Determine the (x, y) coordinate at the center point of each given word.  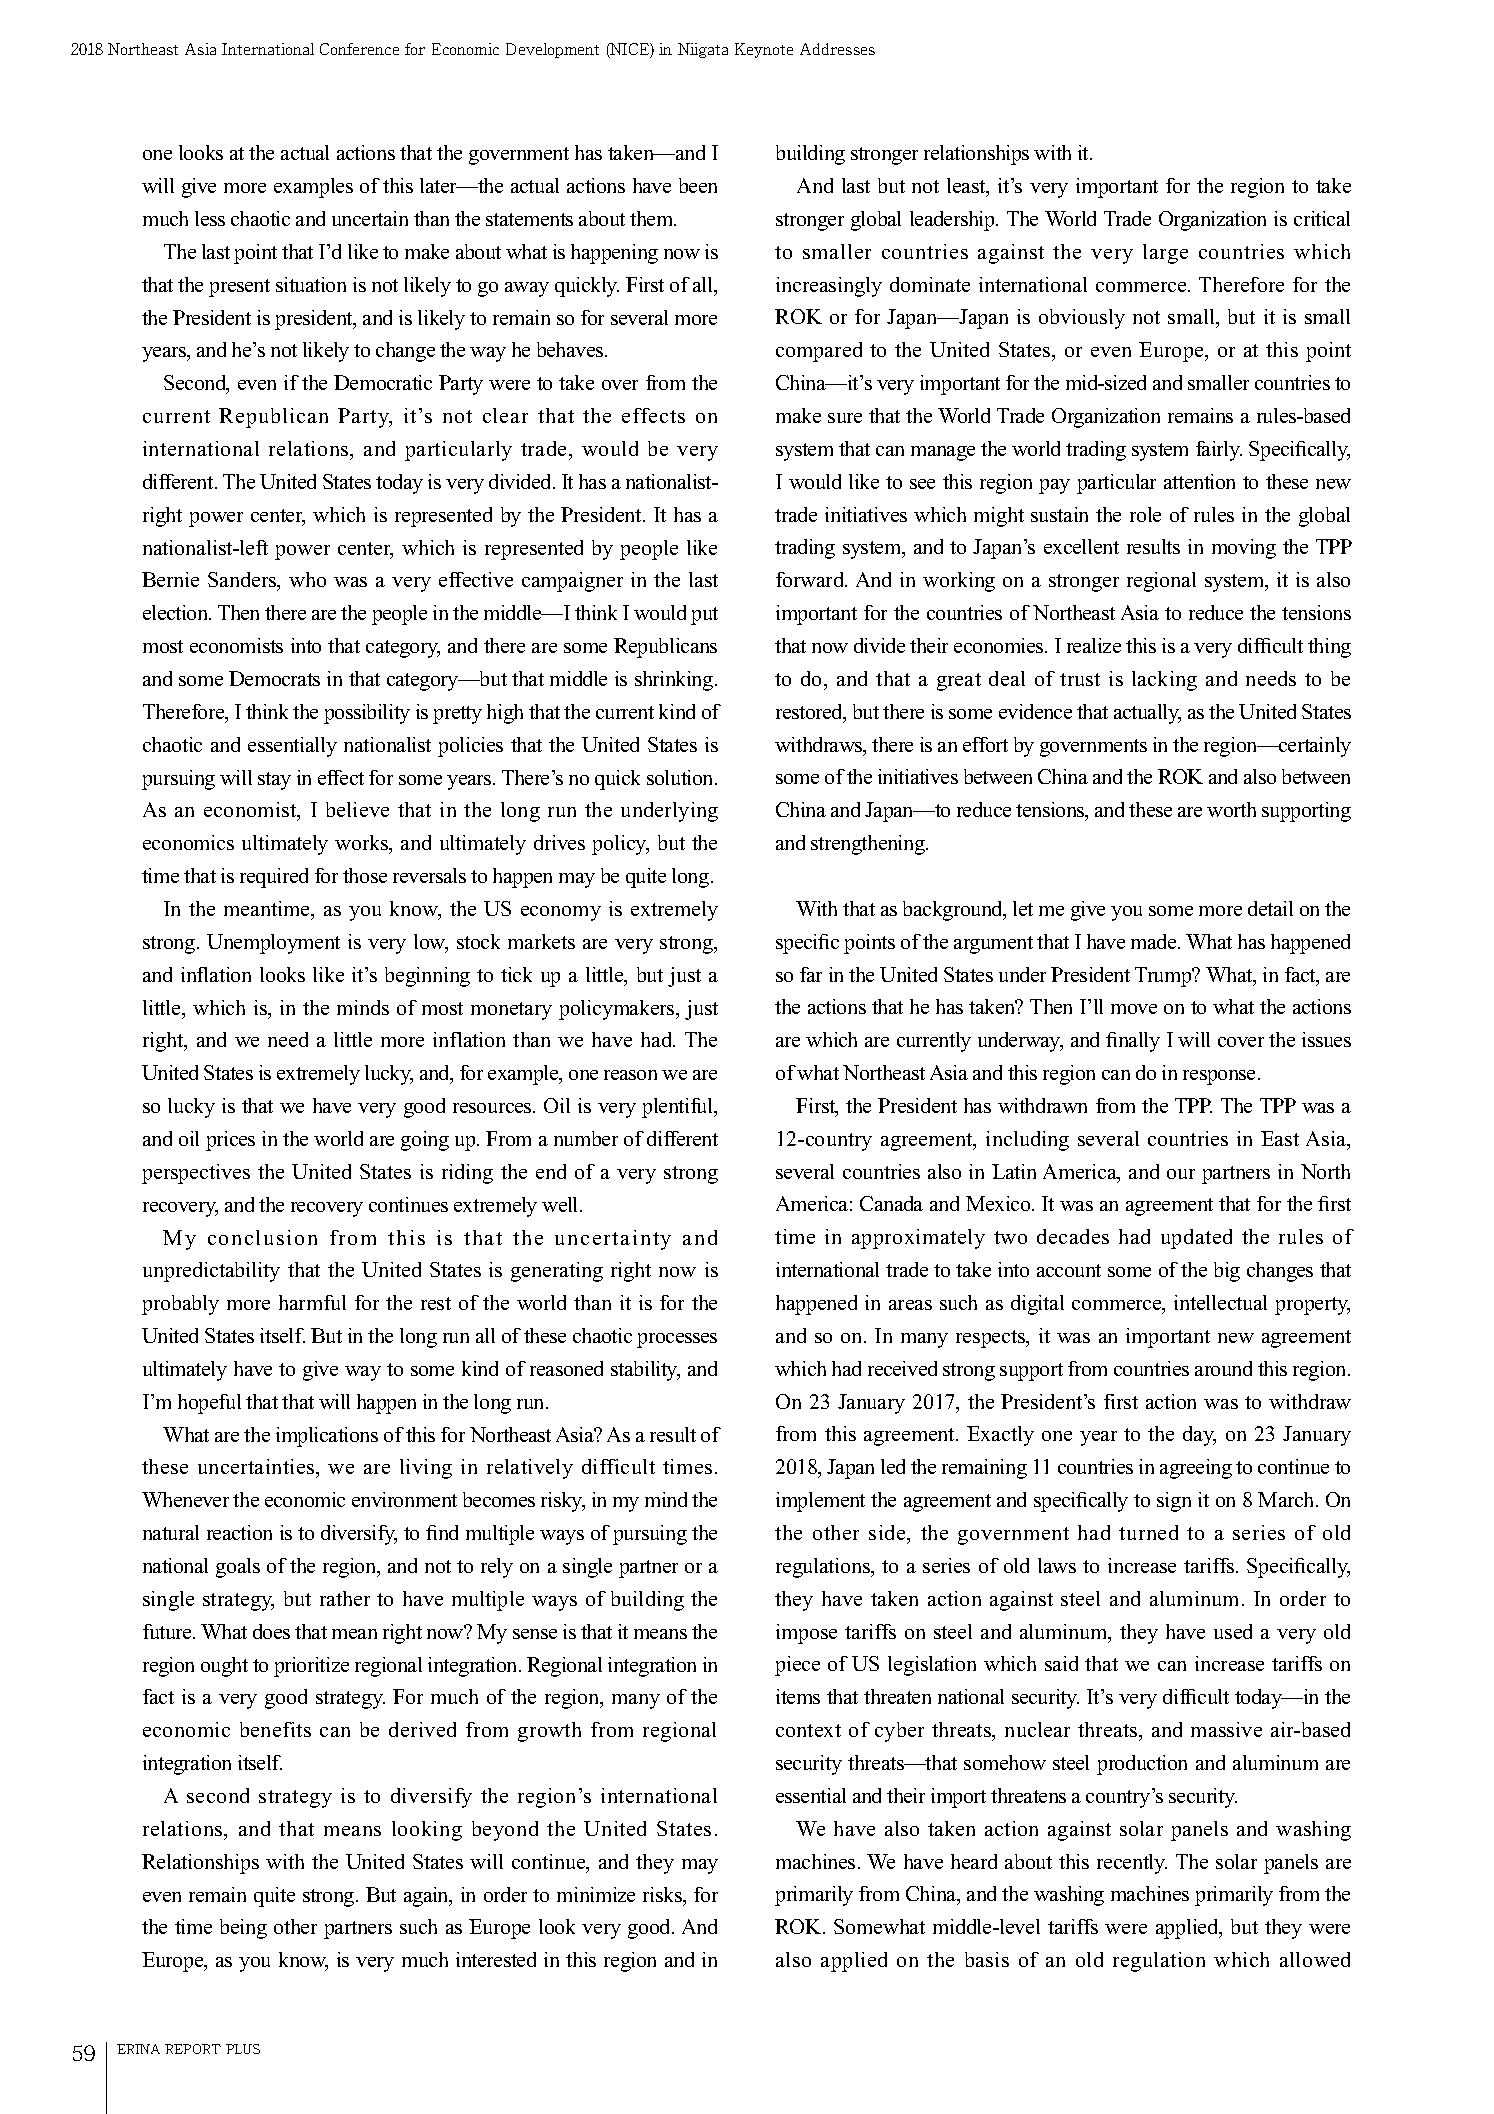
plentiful (679, 1108)
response (1221, 1077)
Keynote (764, 50)
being (243, 1929)
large (1165, 254)
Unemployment (273, 944)
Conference (359, 49)
